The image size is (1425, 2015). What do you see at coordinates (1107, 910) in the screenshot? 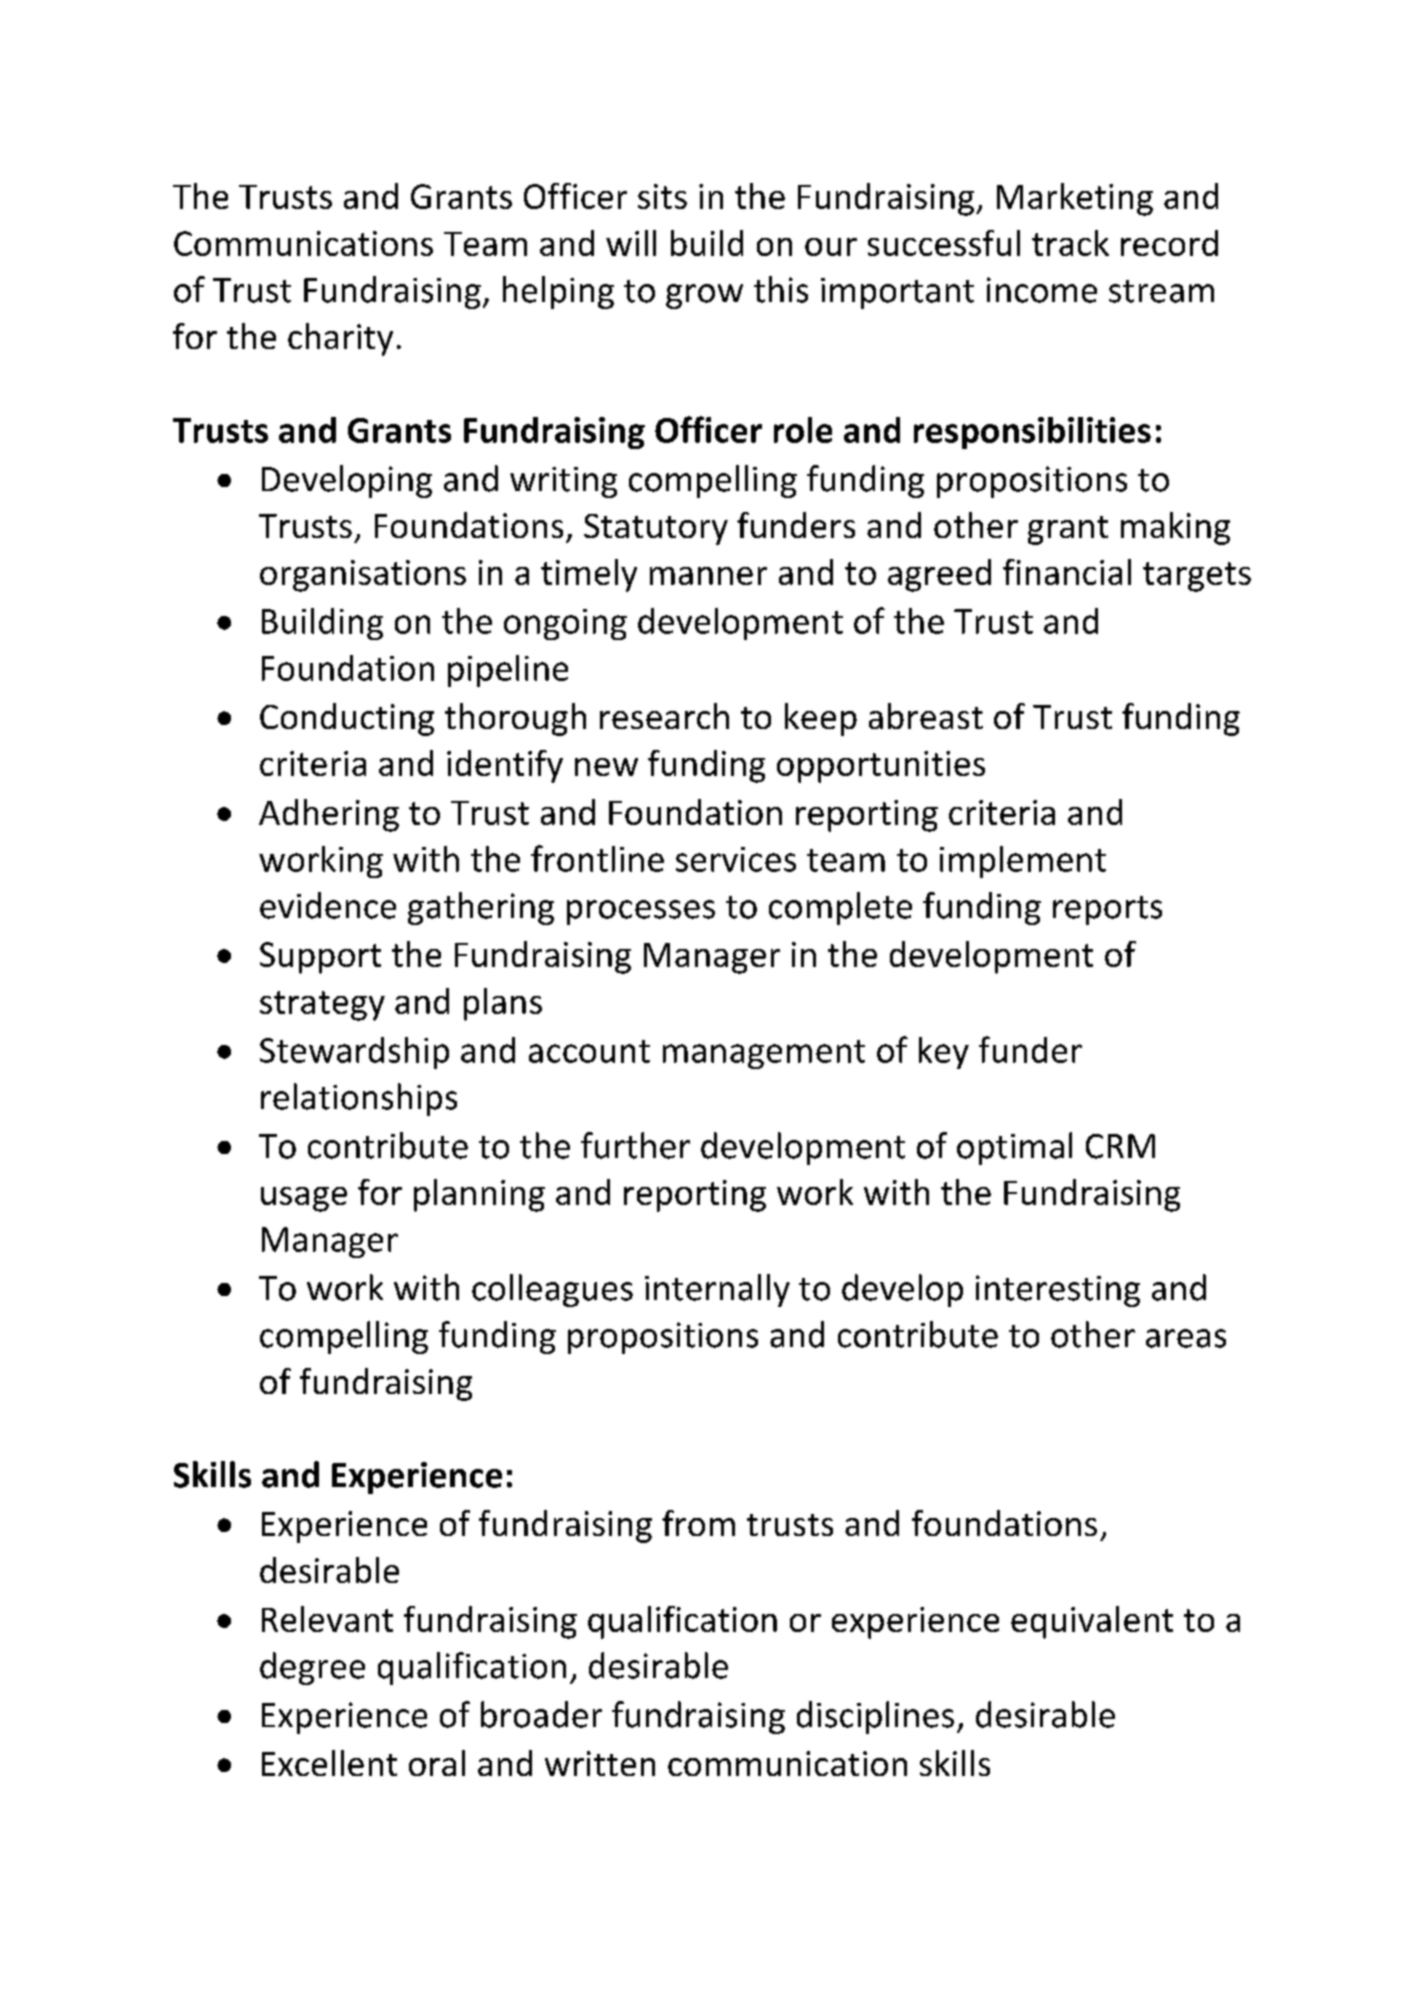
I see `reports` at bounding box center [1107, 910].
